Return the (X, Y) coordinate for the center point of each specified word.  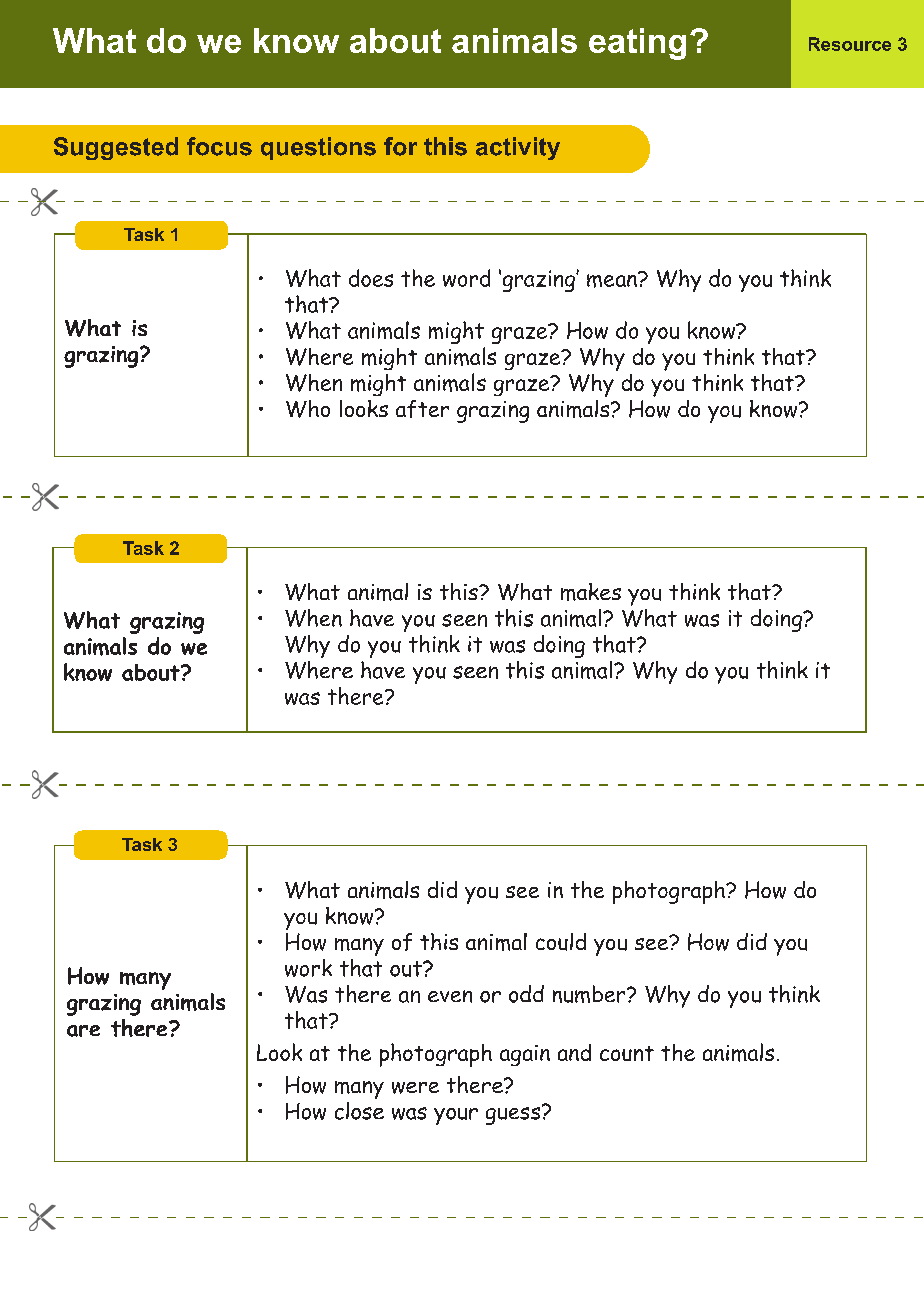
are (83, 1031)
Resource (850, 44)
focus (219, 146)
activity (518, 148)
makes (591, 592)
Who (308, 409)
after (422, 409)
